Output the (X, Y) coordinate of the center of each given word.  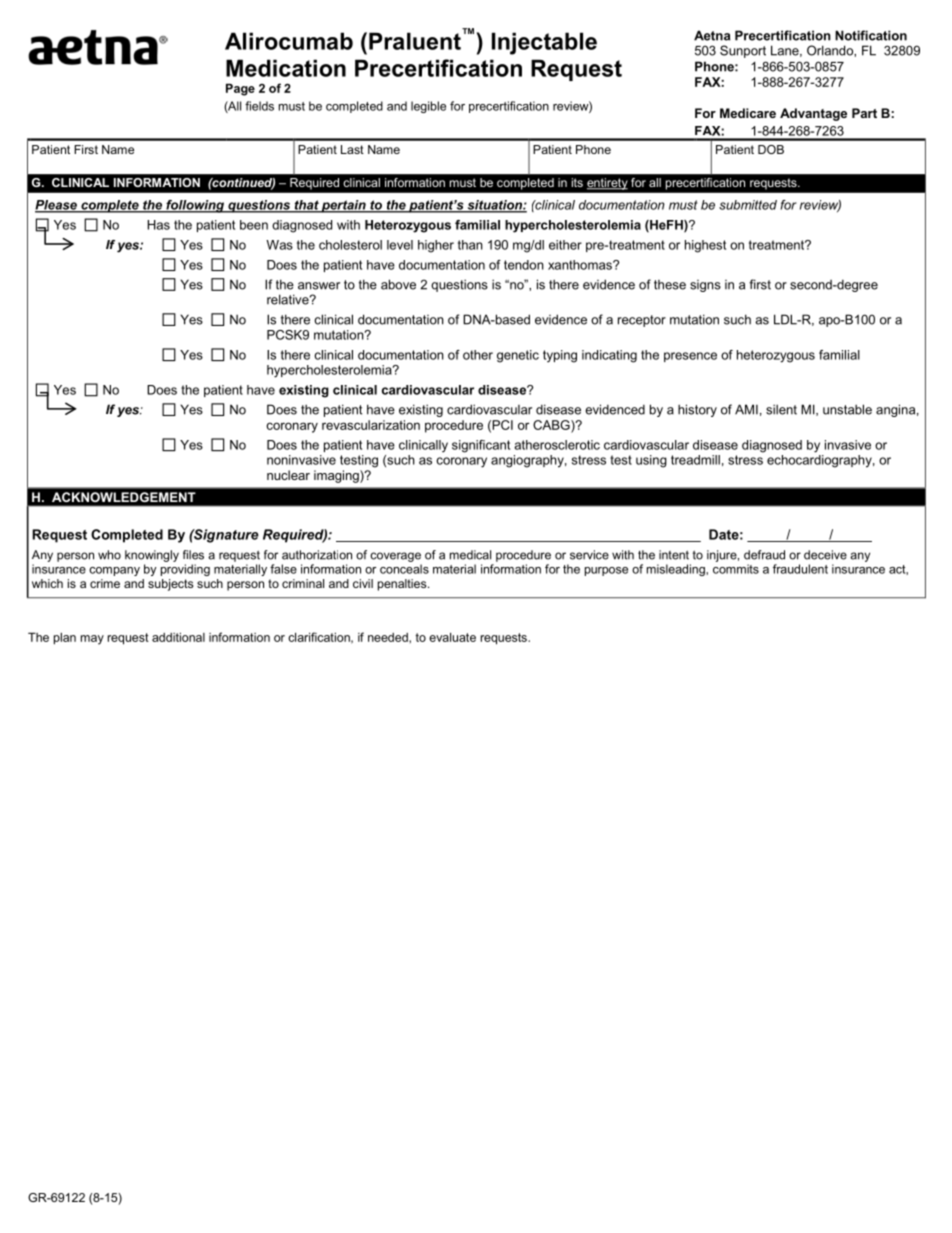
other (478, 355)
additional (178, 637)
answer (319, 286)
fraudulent (800, 569)
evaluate (452, 637)
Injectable (544, 43)
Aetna (712, 35)
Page (240, 89)
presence (690, 357)
